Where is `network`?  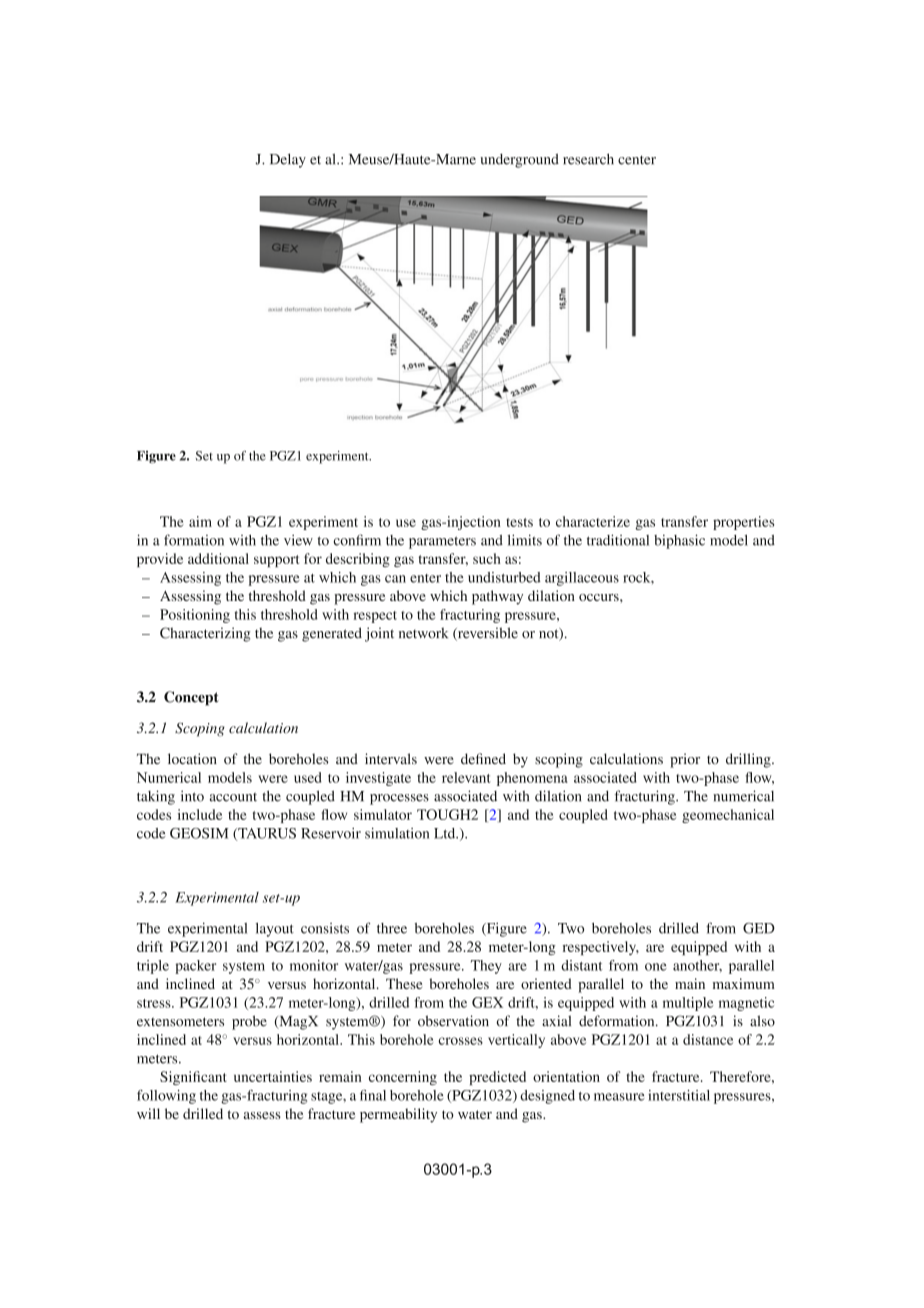 network is located at coordinates (423, 633).
